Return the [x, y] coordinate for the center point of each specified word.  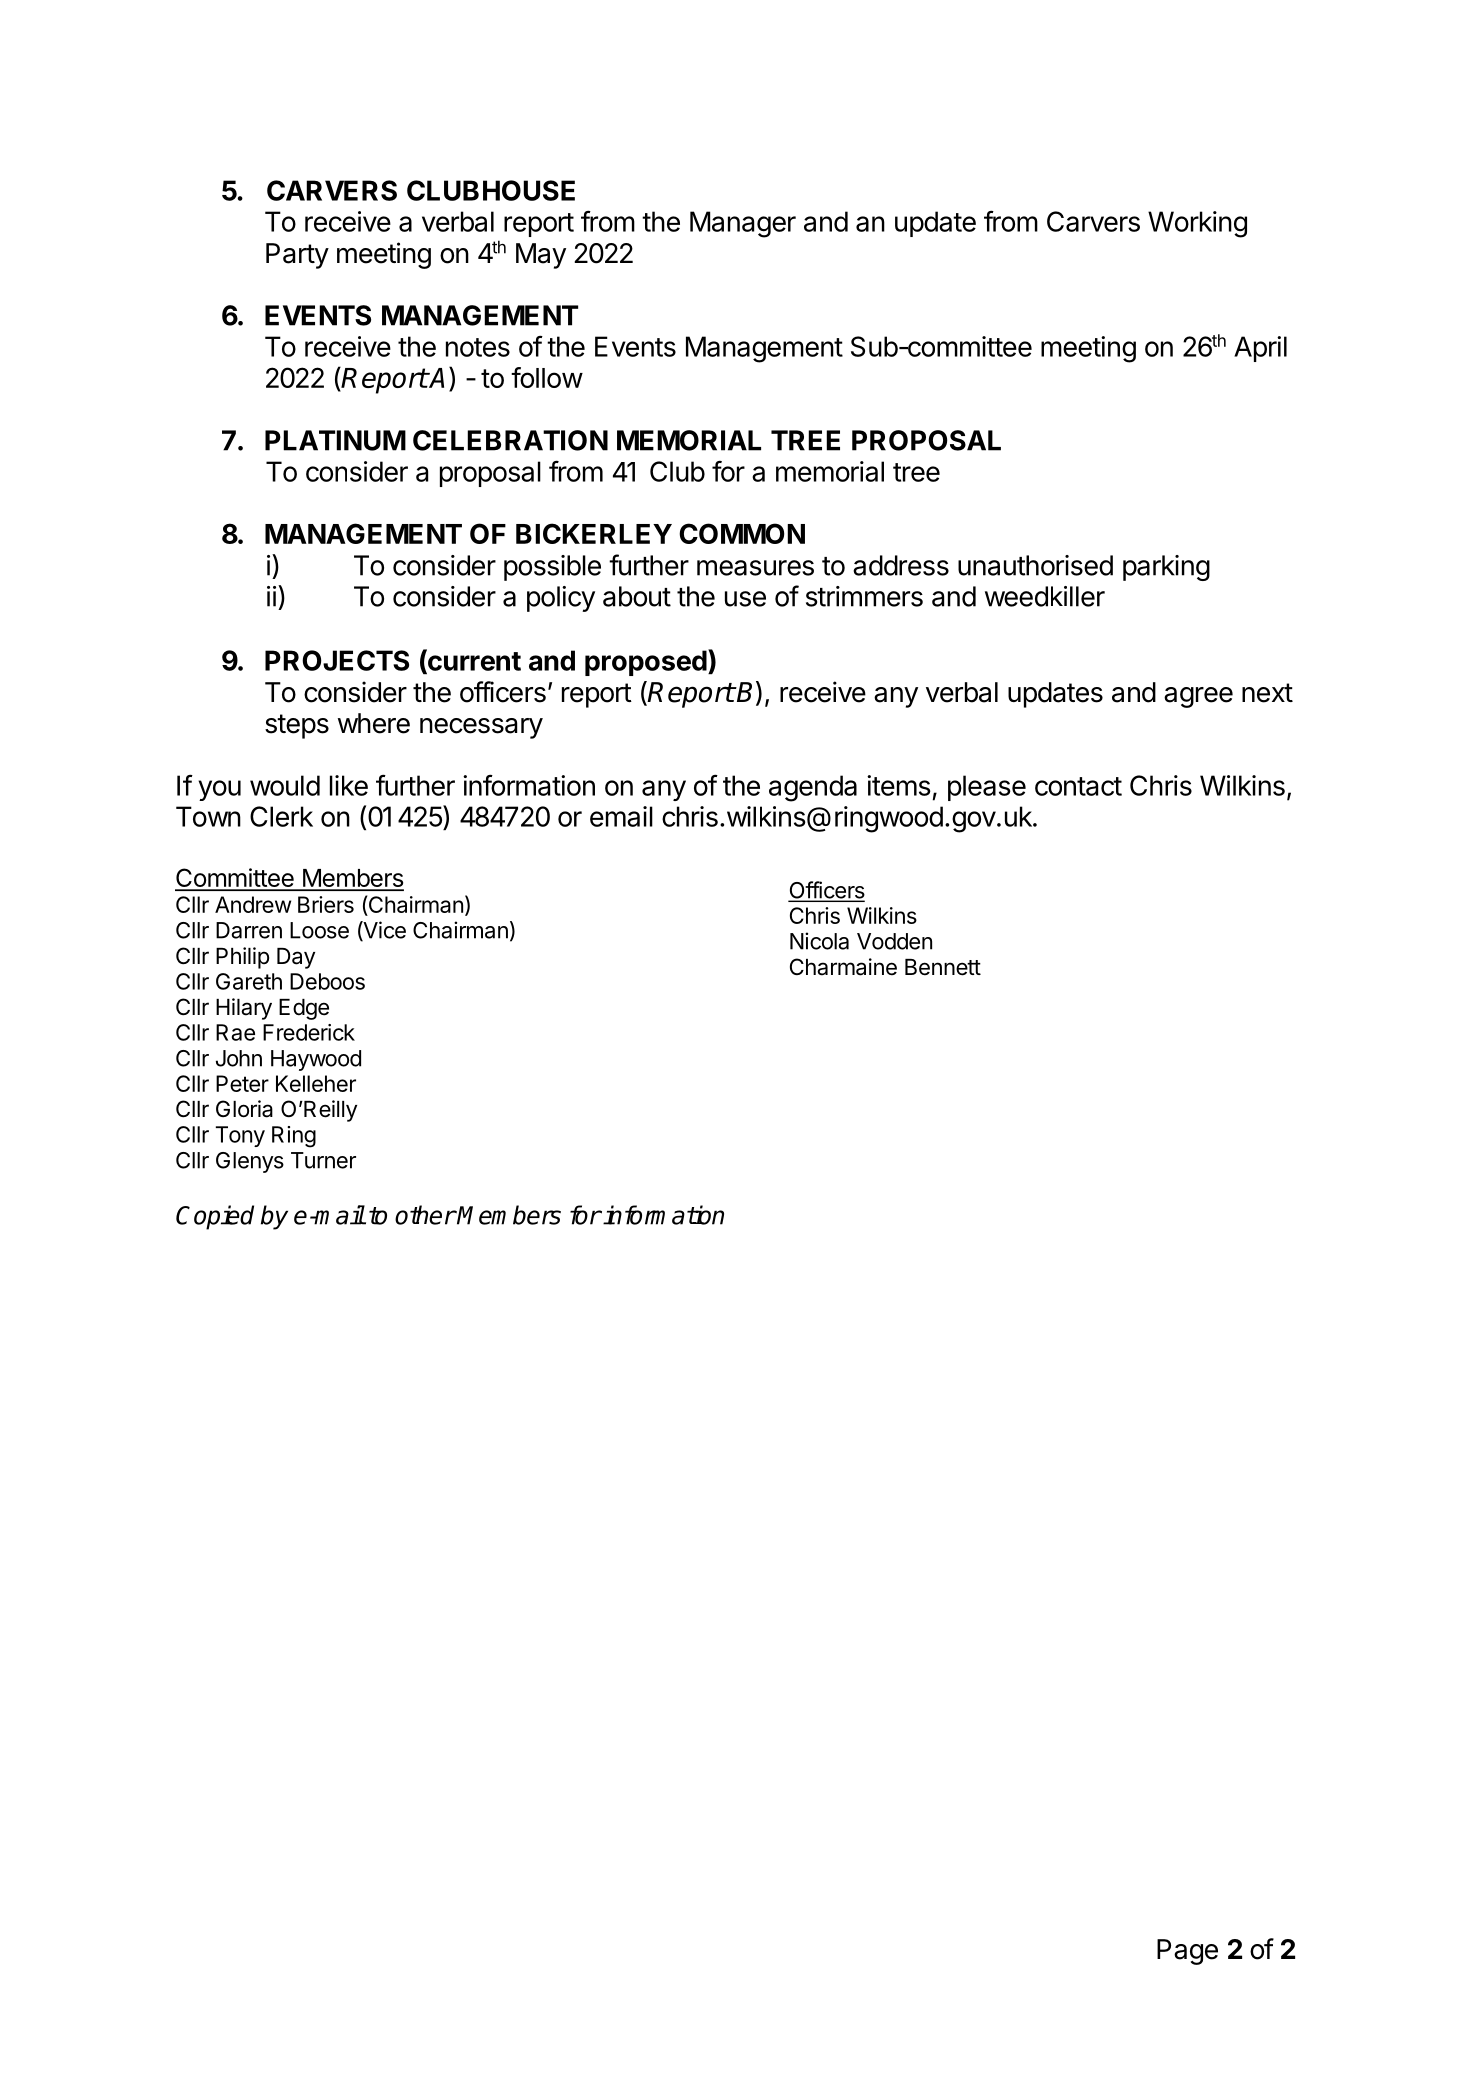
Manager [743, 224]
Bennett [943, 967]
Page [1187, 1952]
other [425, 1215]
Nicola [819, 941]
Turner [323, 1160]
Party [297, 256]
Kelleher [316, 1083]
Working [1197, 224]
